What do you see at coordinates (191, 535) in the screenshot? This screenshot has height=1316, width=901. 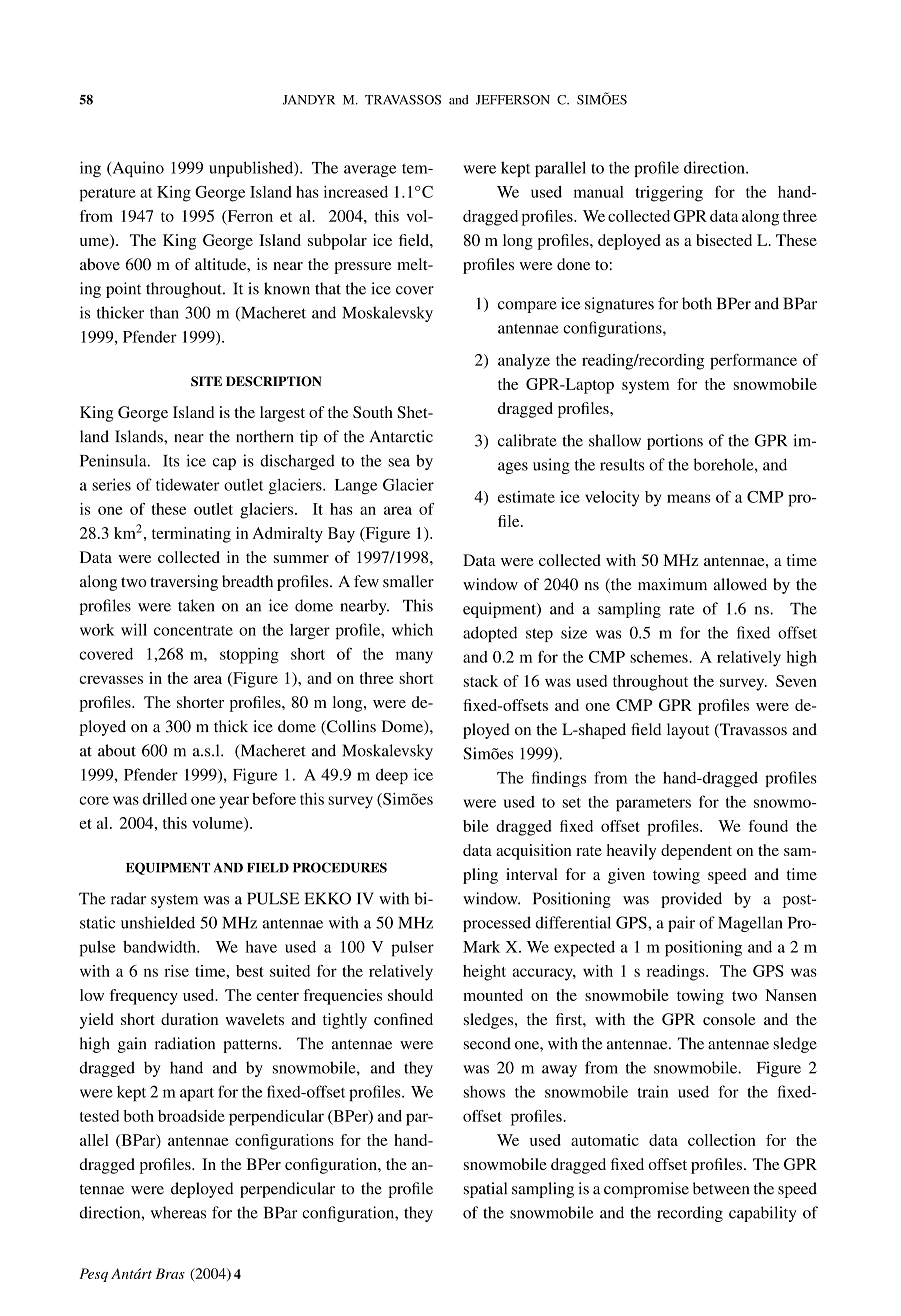 I see `terminating` at bounding box center [191, 535].
